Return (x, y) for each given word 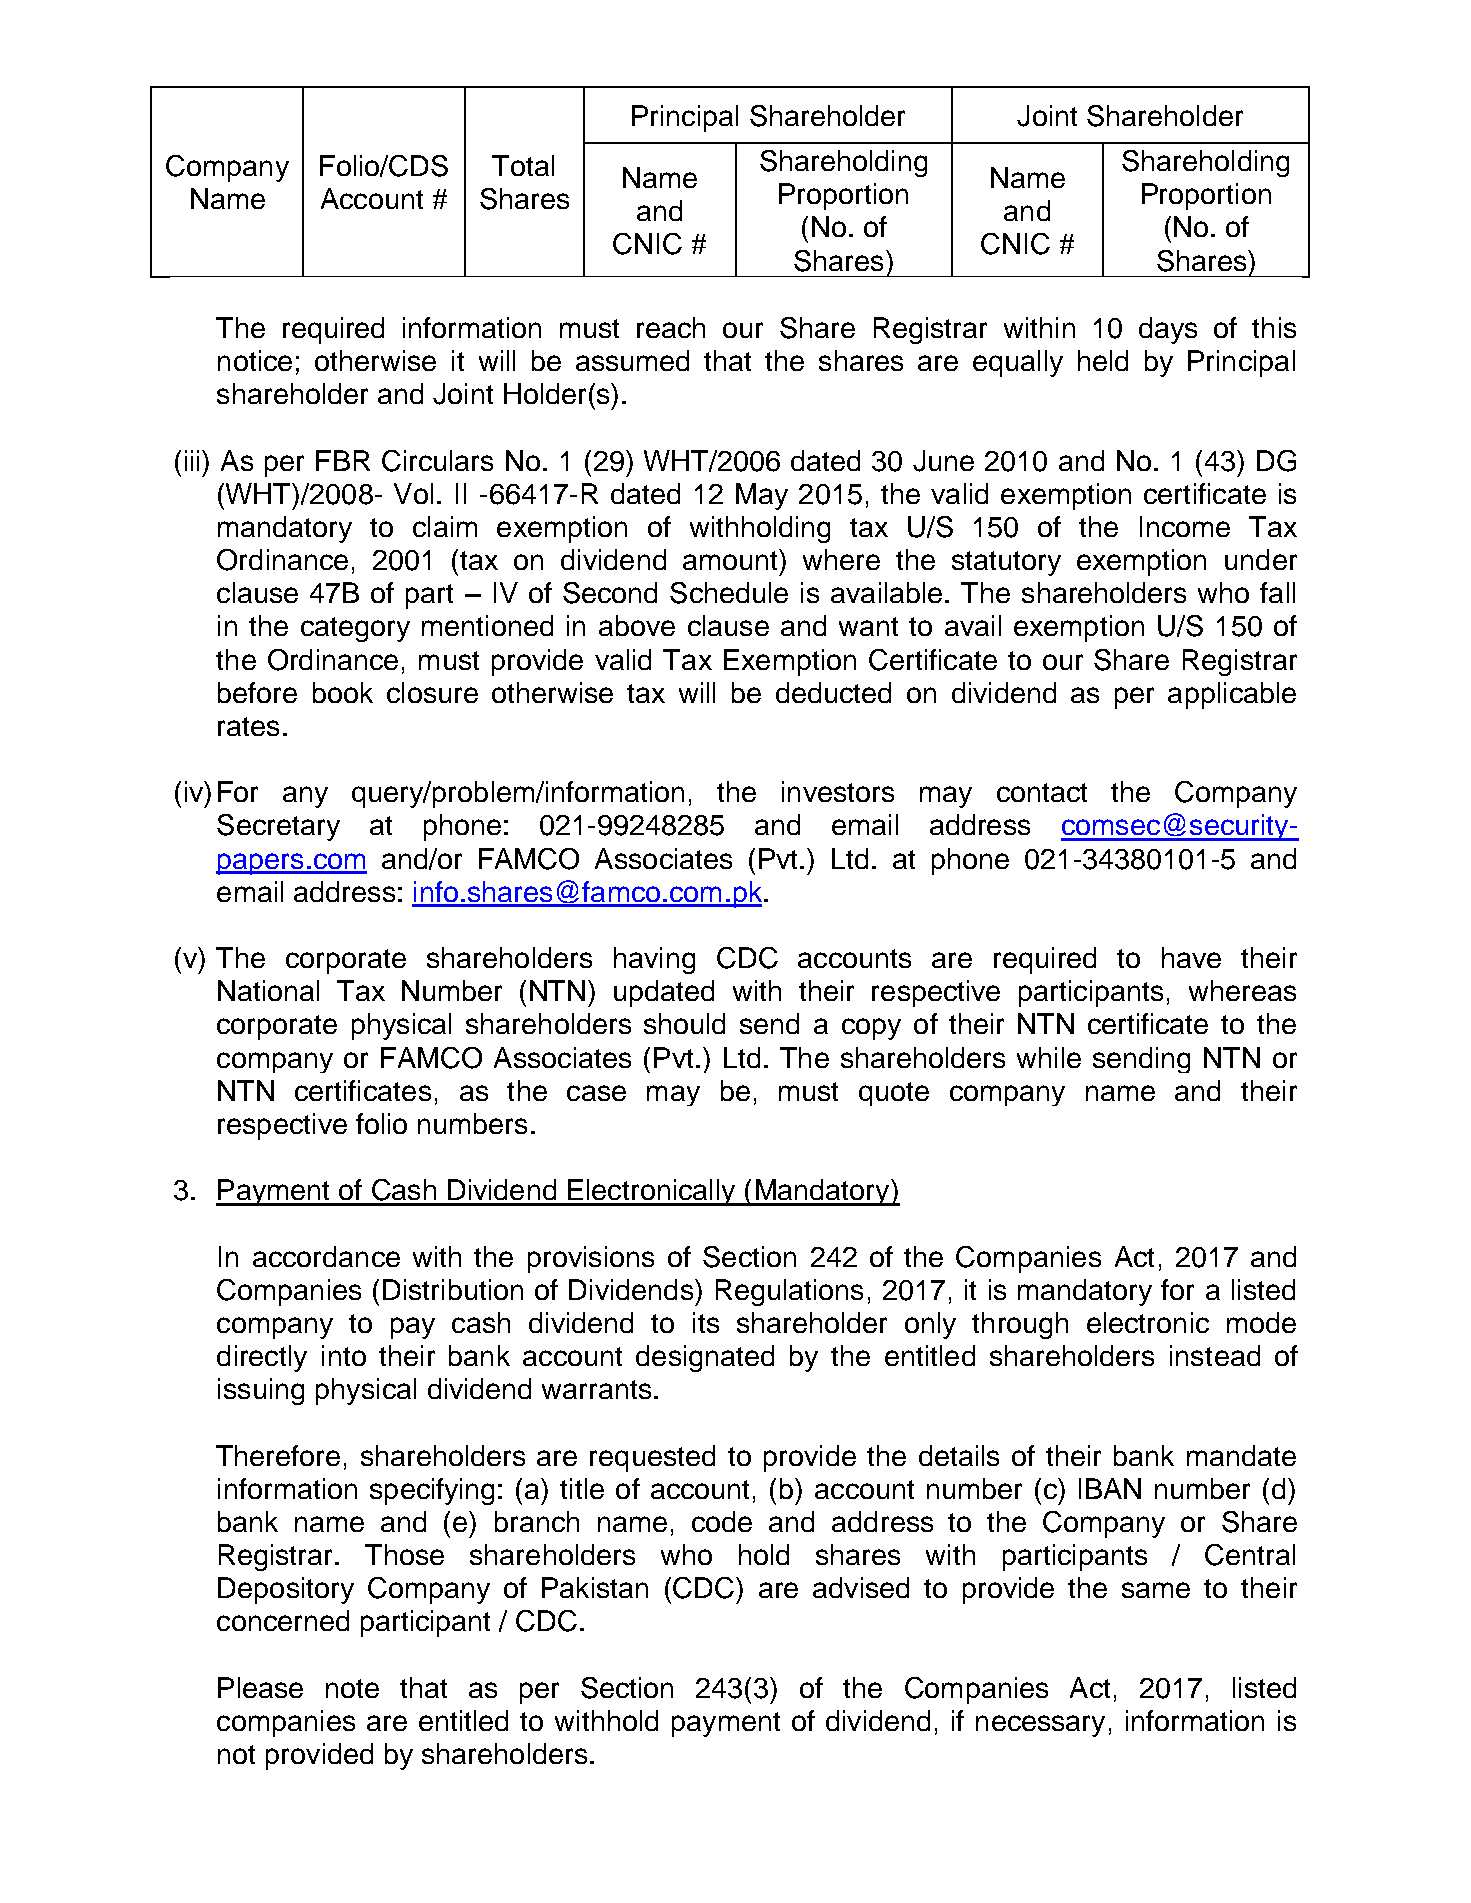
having (654, 960)
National (268, 990)
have (1191, 957)
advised (861, 1587)
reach (671, 327)
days (1168, 330)
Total (523, 165)
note (352, 1688)
